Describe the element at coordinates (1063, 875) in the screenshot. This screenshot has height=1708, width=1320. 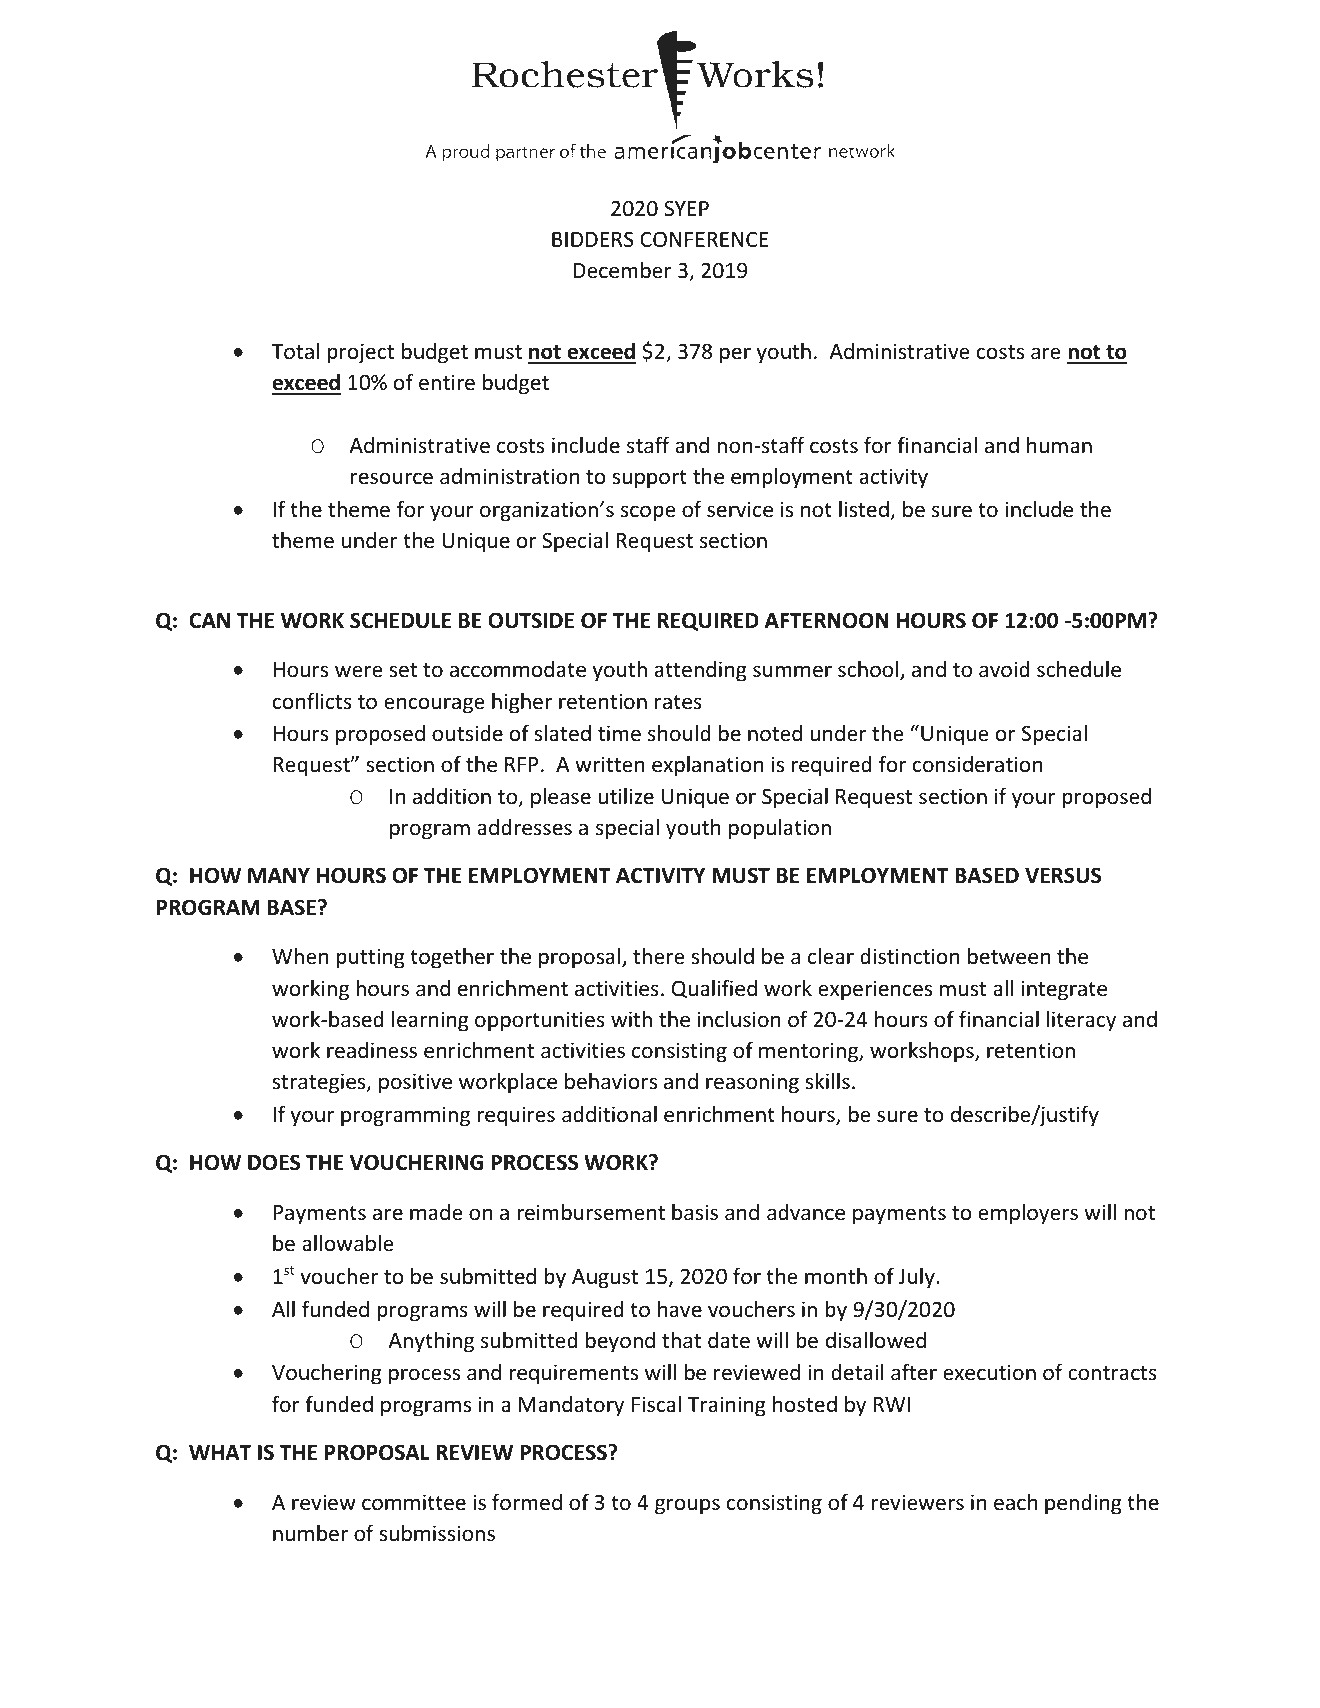
I see `VERSUS` at that location.
